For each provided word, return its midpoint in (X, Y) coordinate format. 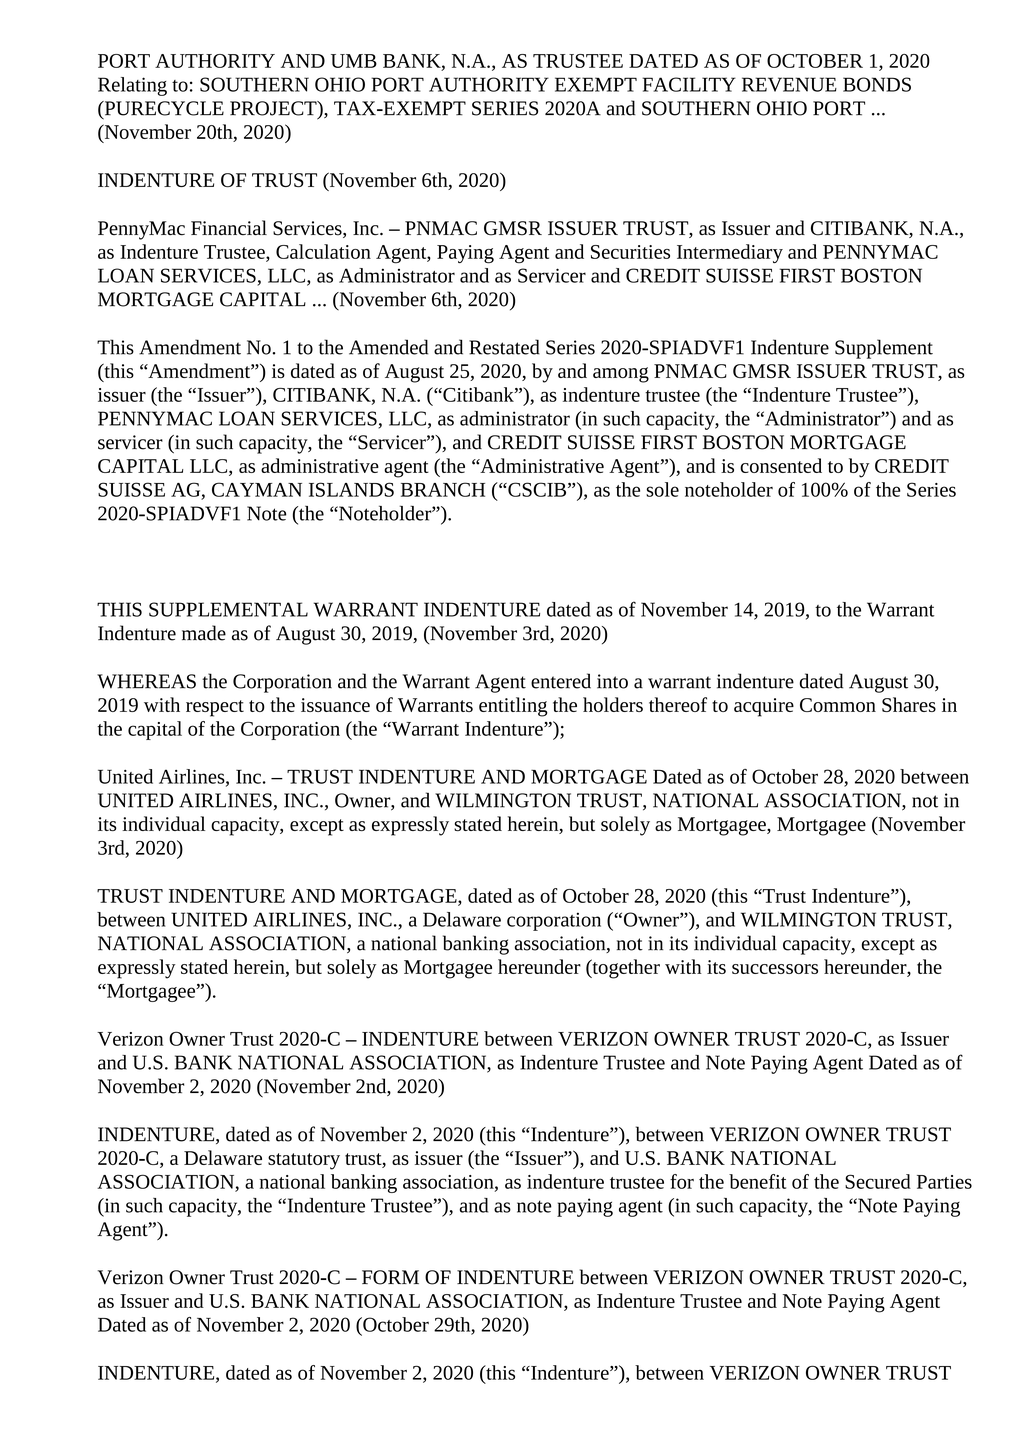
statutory (304, 1161)
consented (781, 465)
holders (613, 704)
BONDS (877, 84)
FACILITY (689, 84)
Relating (132, 86)
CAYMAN (257, 489)
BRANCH (443, 489)
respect (215, 708)
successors (775, 969)
